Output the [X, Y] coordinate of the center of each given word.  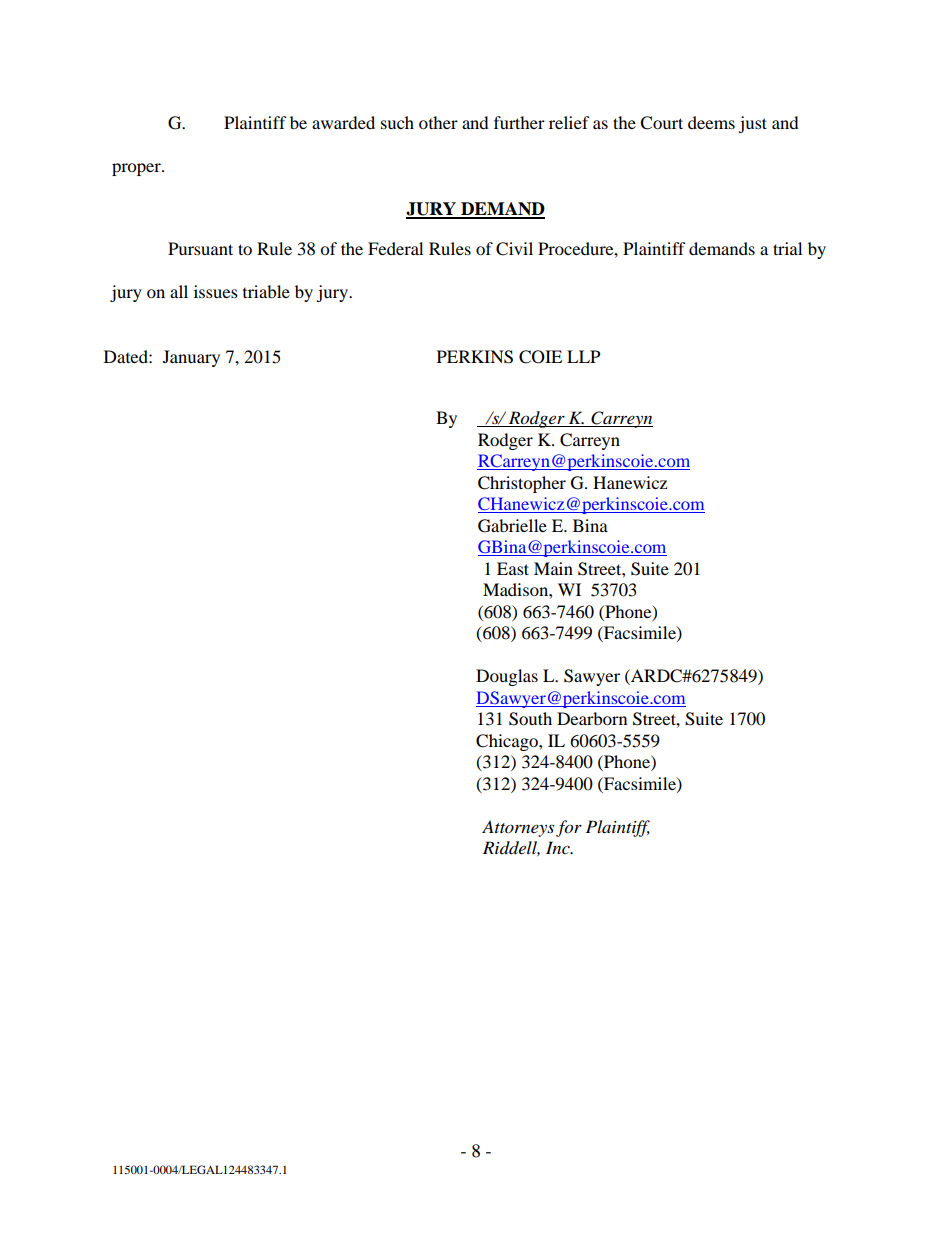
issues [216, 291]
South [530, 719]
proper [137, 169]
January [191, 358]
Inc [559, 847]
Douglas [507, 677]
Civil [514, 249]
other [438, 122]
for [569, 828]
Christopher [522, 484]
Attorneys [518, 828]
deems [711, 122]
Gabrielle [512, 526]
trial [787, 248]
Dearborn [592, 718]
